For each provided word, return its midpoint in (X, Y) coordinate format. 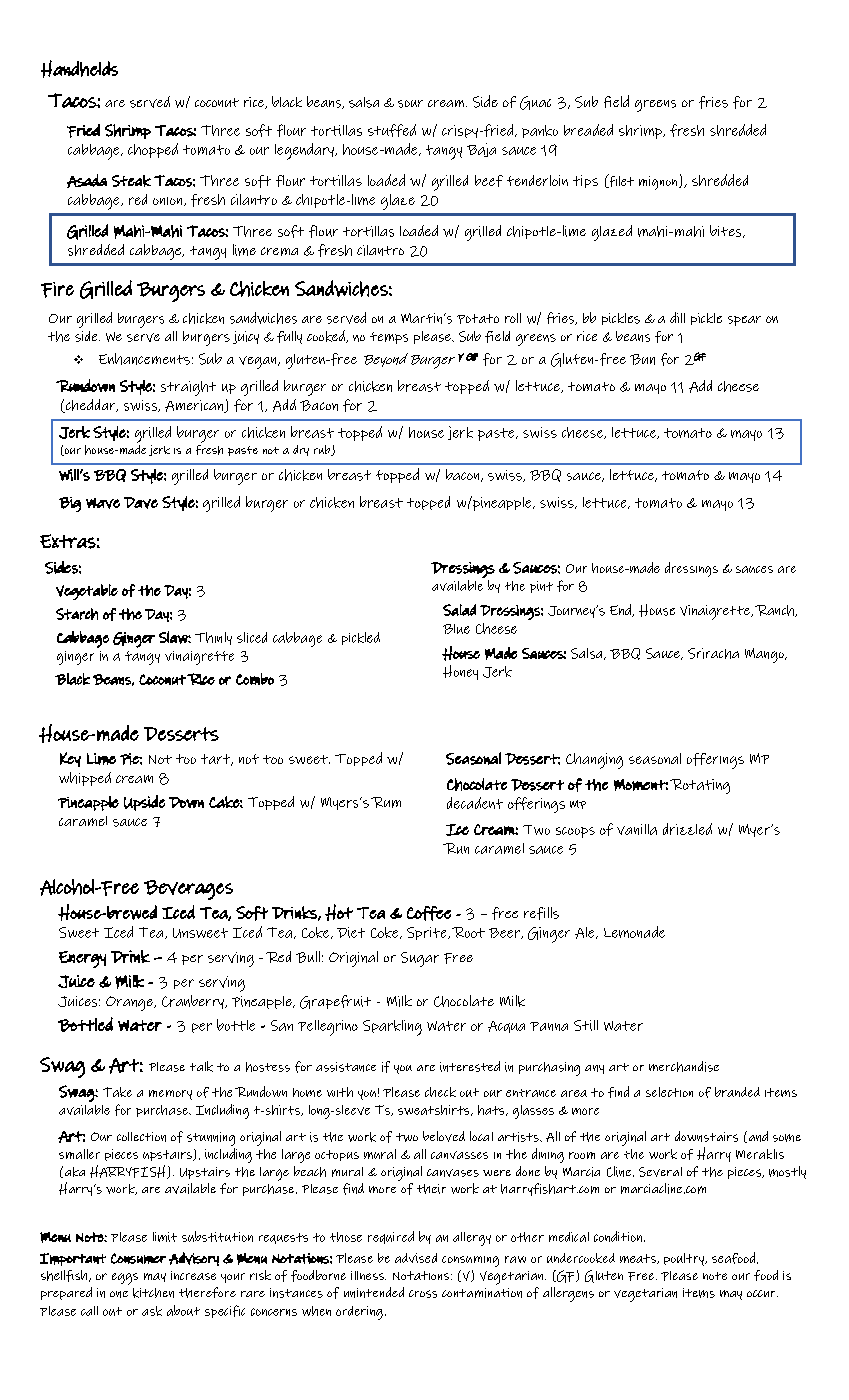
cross (423, 1294)
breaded (588, 130)
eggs (125, 1279)
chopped (153, 150)
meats (639, 1259)
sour (410, 104)
